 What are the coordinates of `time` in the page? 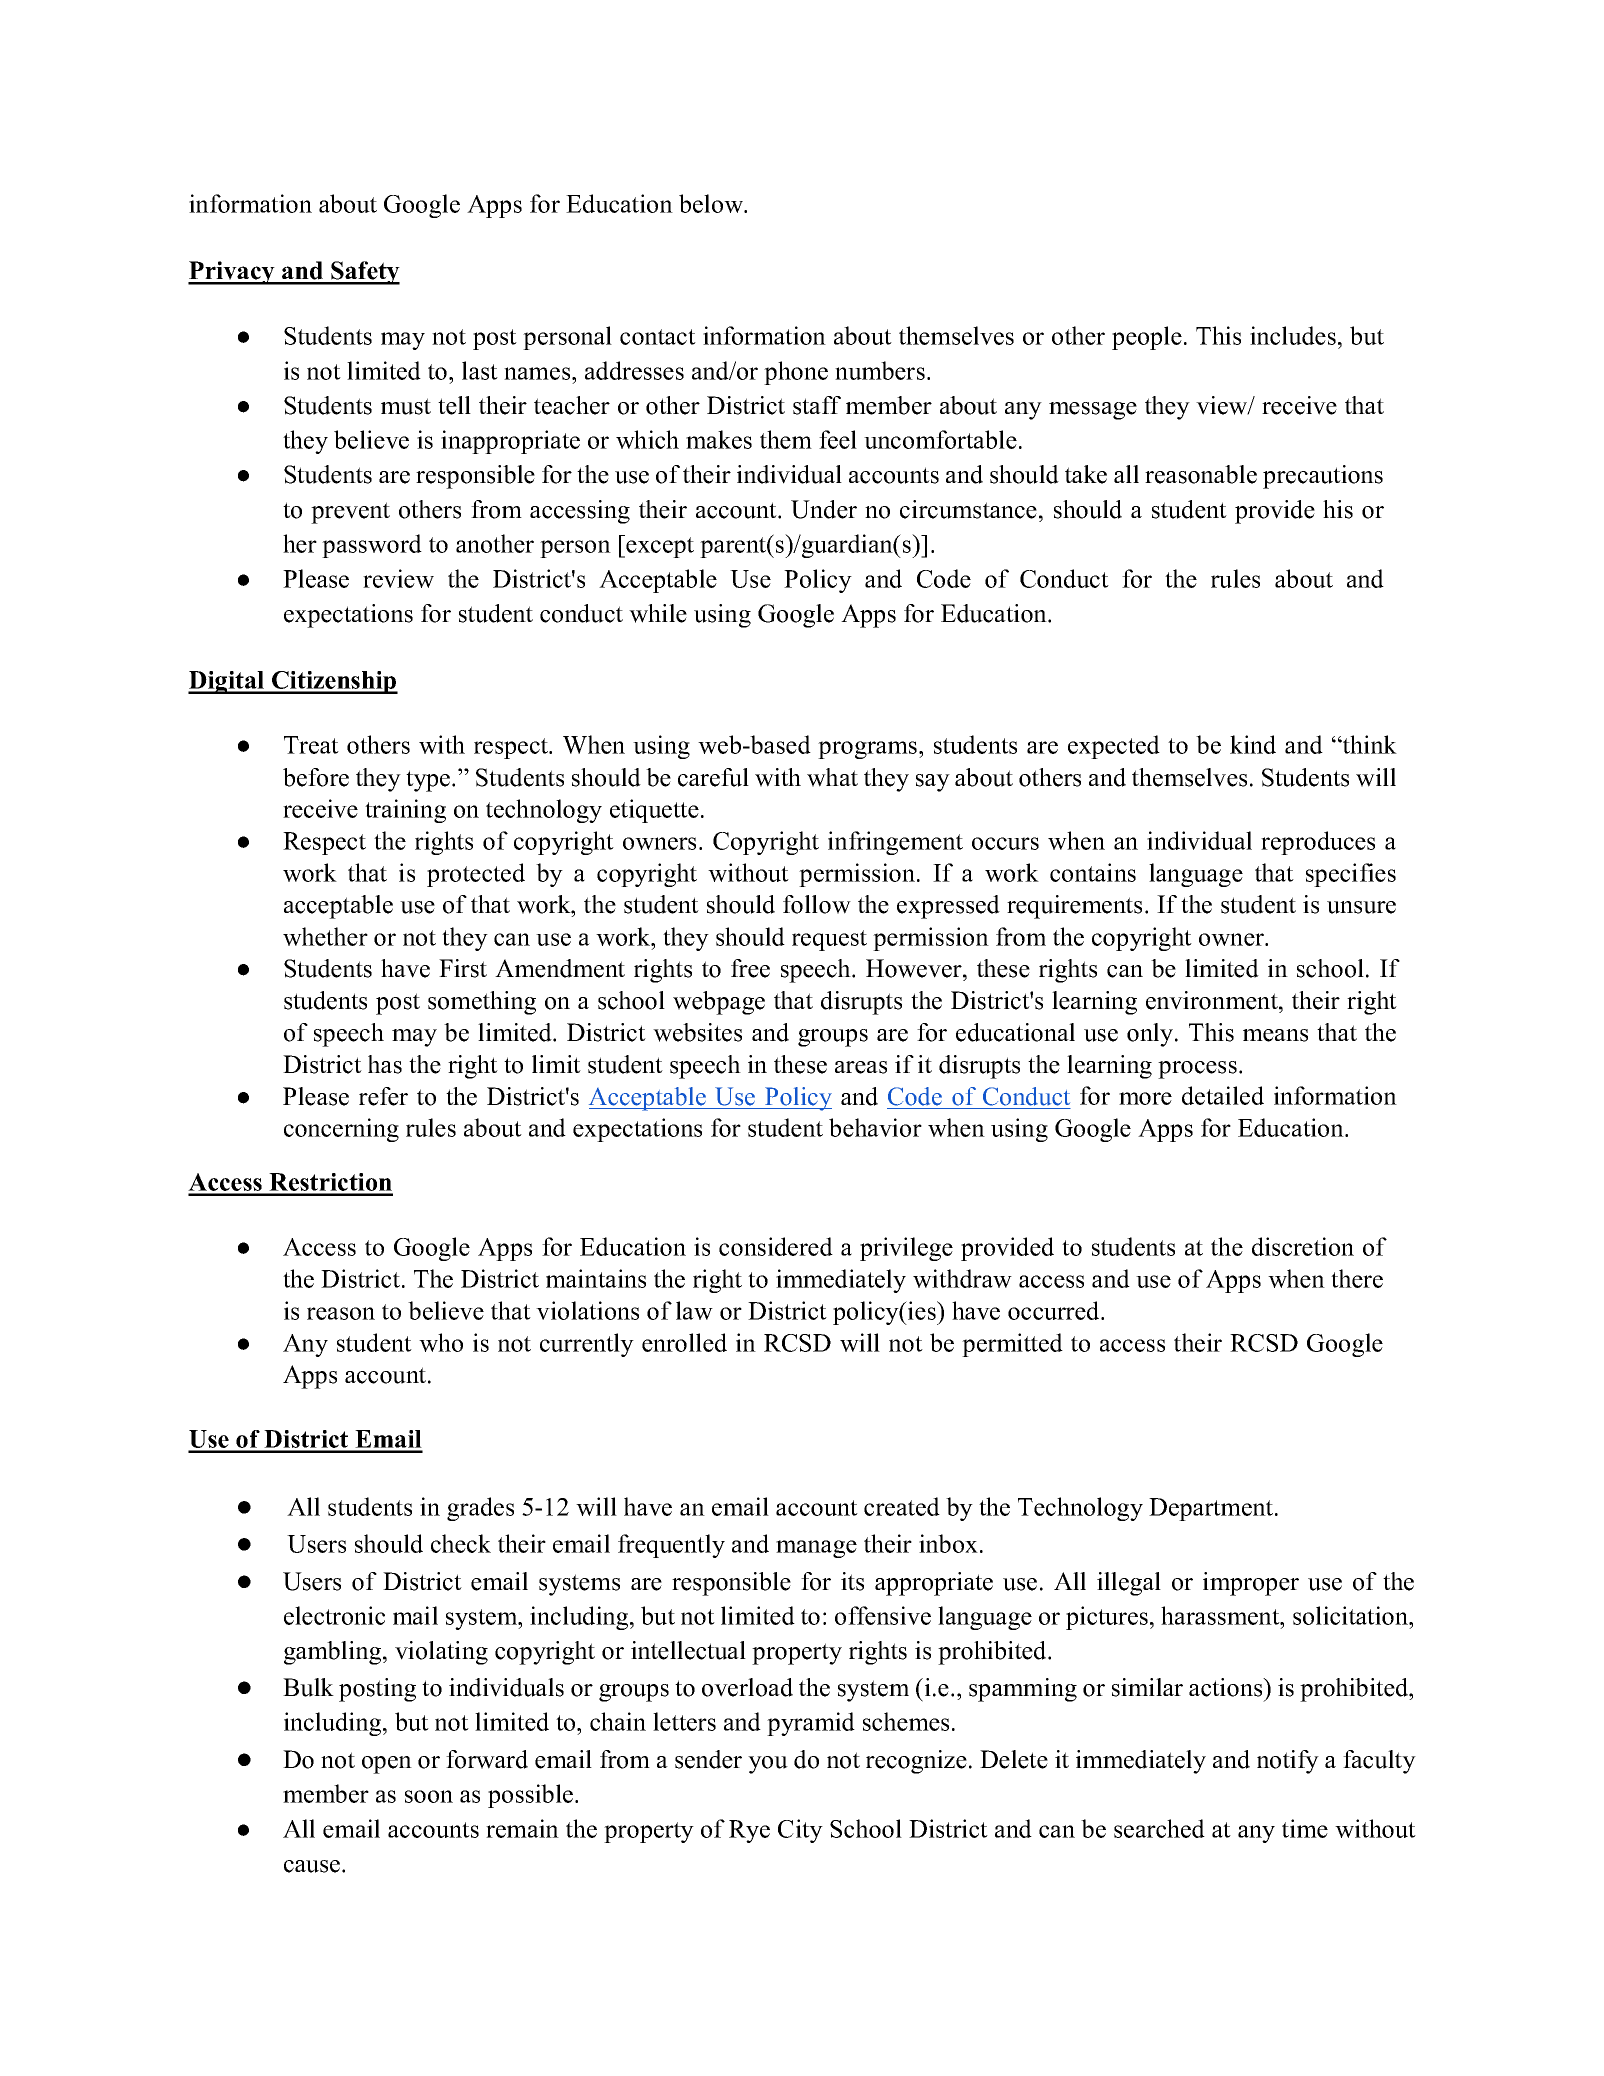 It's located at (1305, 1828).
